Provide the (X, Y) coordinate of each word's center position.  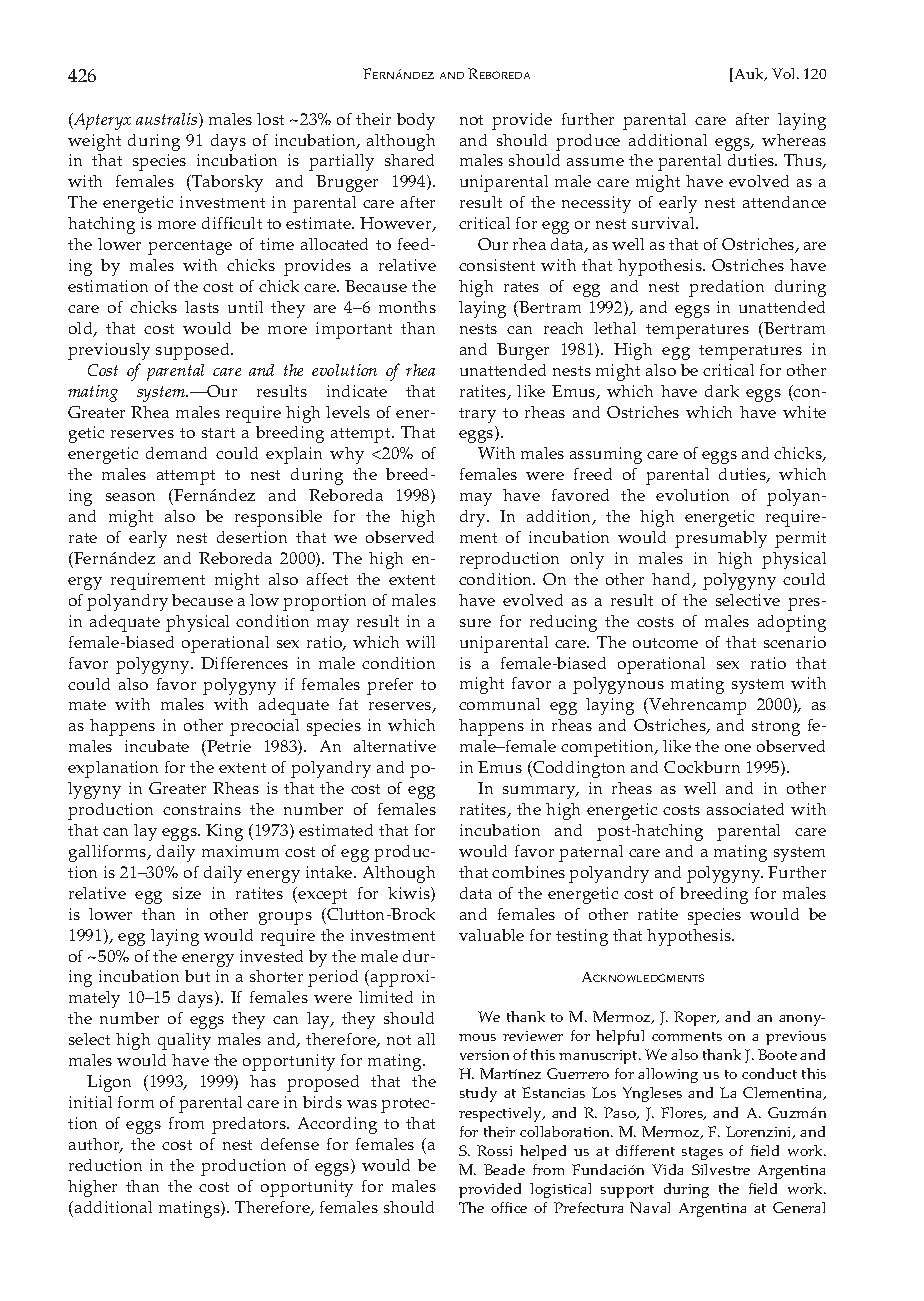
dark (722, 391)
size (187, 893)
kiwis (410, 894)
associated (745, 809)
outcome (665, 643)
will (420, 642)
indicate (357, 391)
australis (168, 120)
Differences (244, 663)
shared (409, 160)
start (218, 433)
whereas (794, 140)
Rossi (494, 1150)
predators (250, 1125)
